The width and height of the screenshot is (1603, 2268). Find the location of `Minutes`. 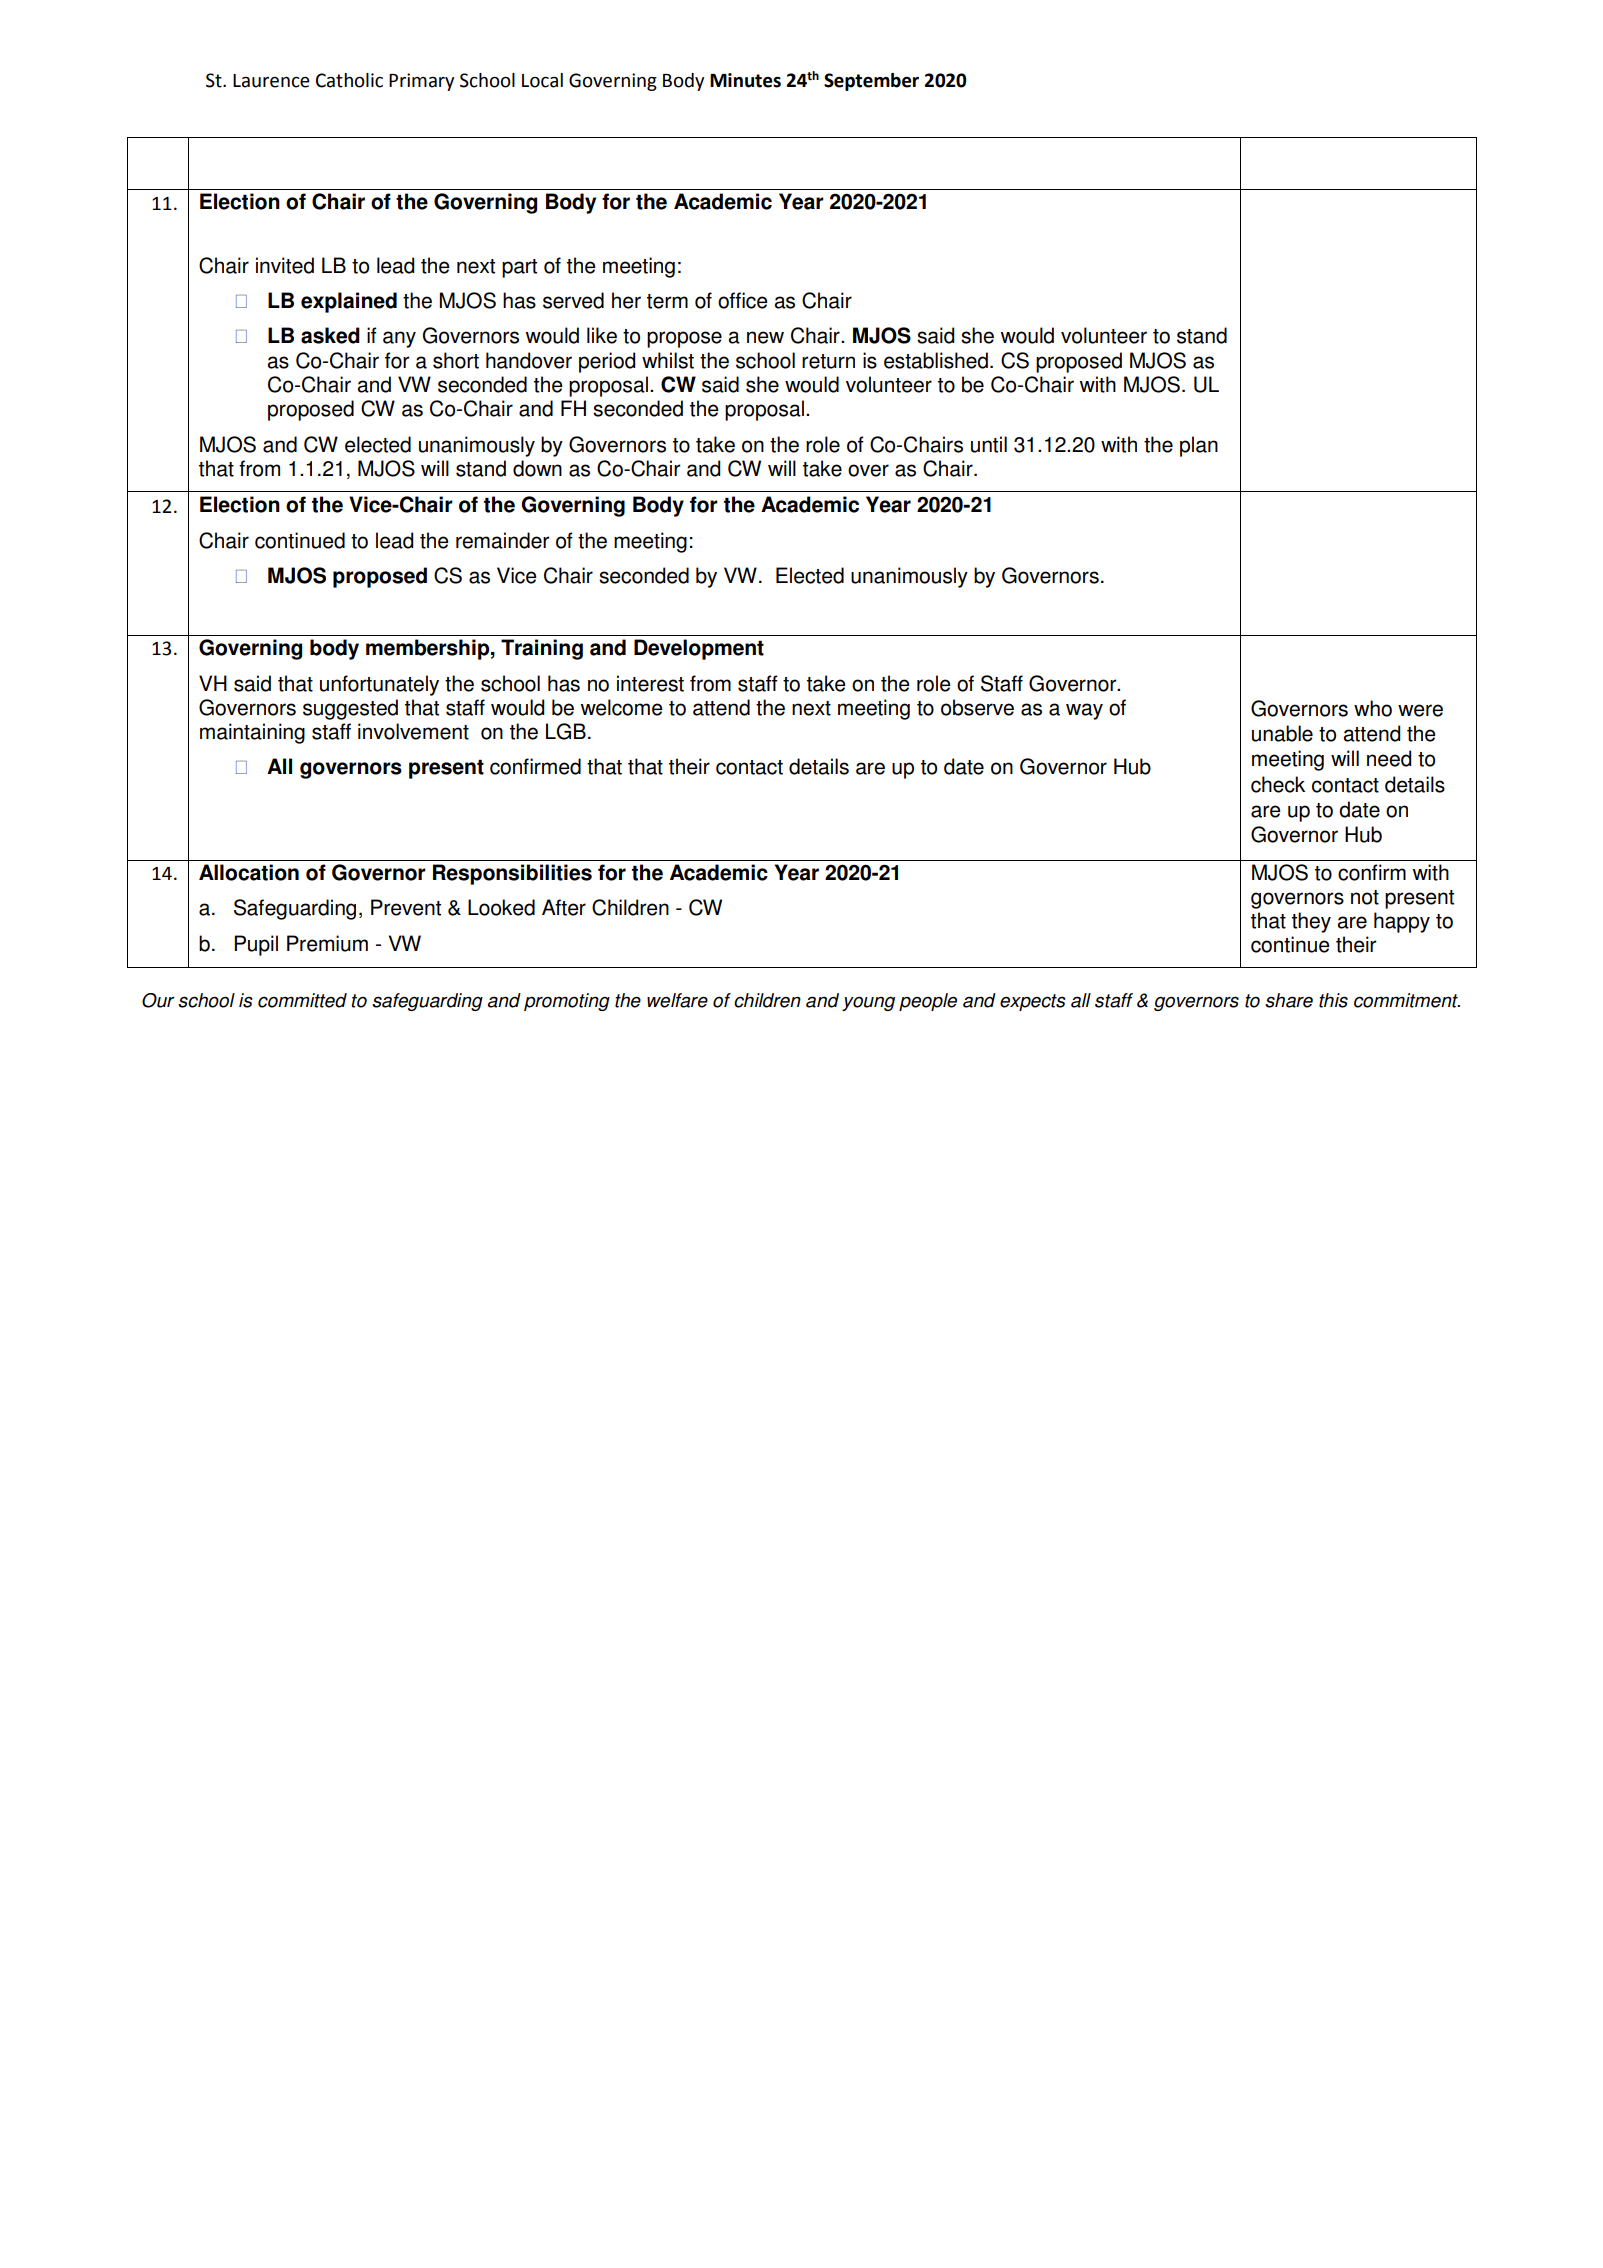

Minutes is located at coordinates (745, 80).
